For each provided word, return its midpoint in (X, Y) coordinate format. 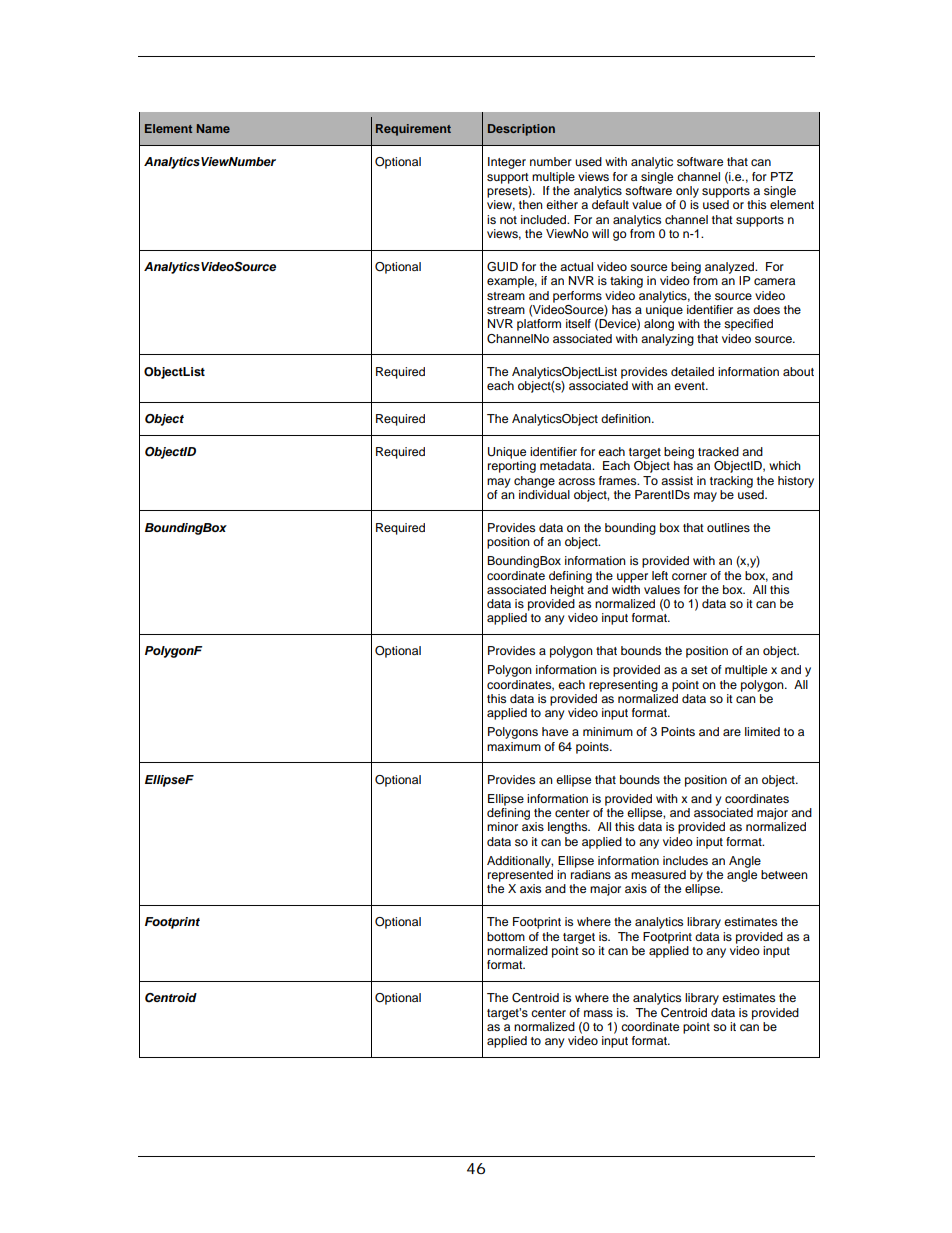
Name (213, 128)
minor (502, 826)
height (567, 591)
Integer (507, 163)
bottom (506, 936)
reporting (512, 467)
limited (762, 731)
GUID (502, 267)
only (687, 192)
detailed (692, 371)
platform (539, 325)
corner (689, 576)
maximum (514, 746)
